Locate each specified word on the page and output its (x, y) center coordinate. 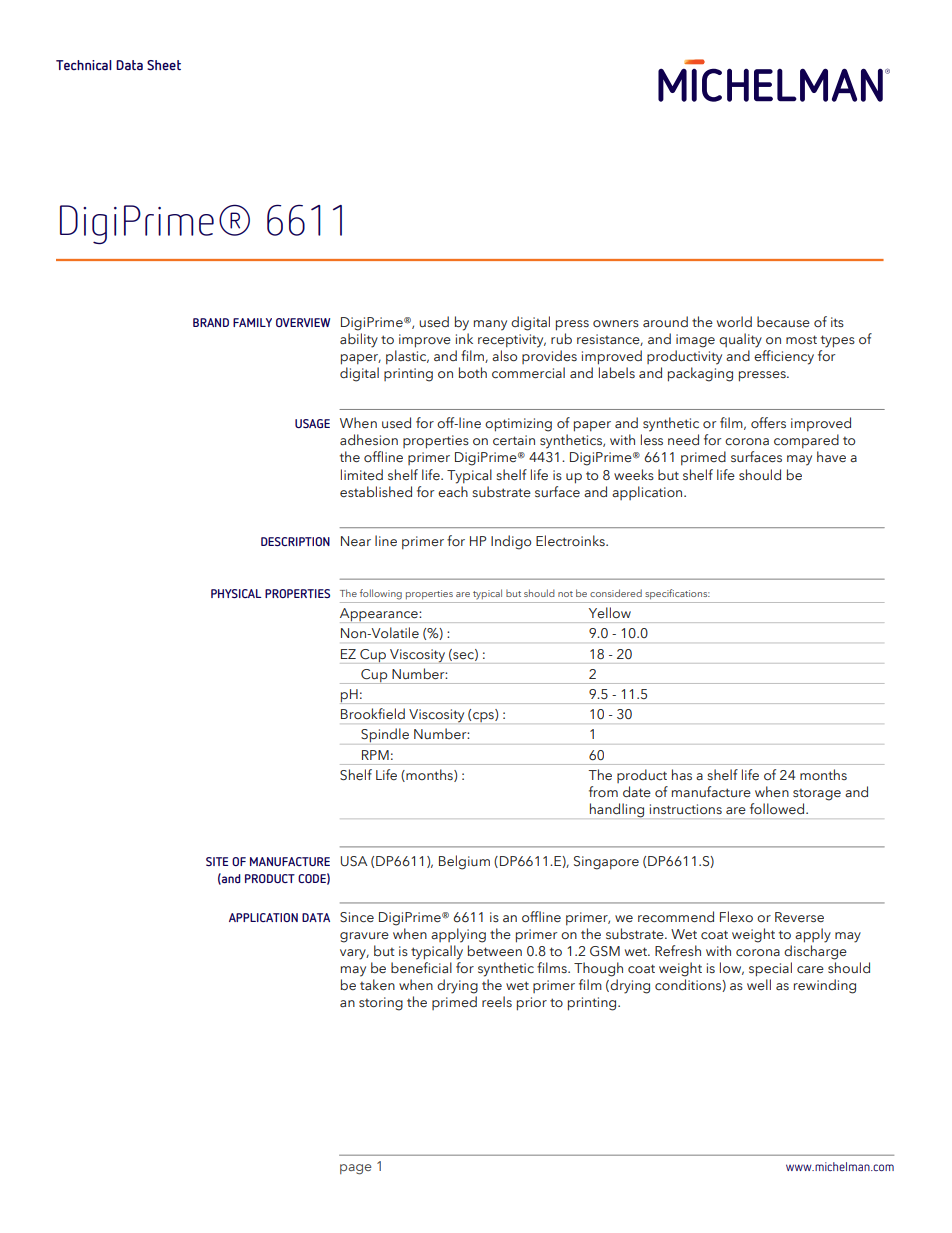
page (356, 1169)
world (734, 322)
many (490, 325)
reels (497, 1002)
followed (778, 809)
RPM (375, 755)
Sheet (164, 65)
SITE (217, 861)
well (759, 984)
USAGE (312, 423)
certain (514, 440)
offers (768, 423)
